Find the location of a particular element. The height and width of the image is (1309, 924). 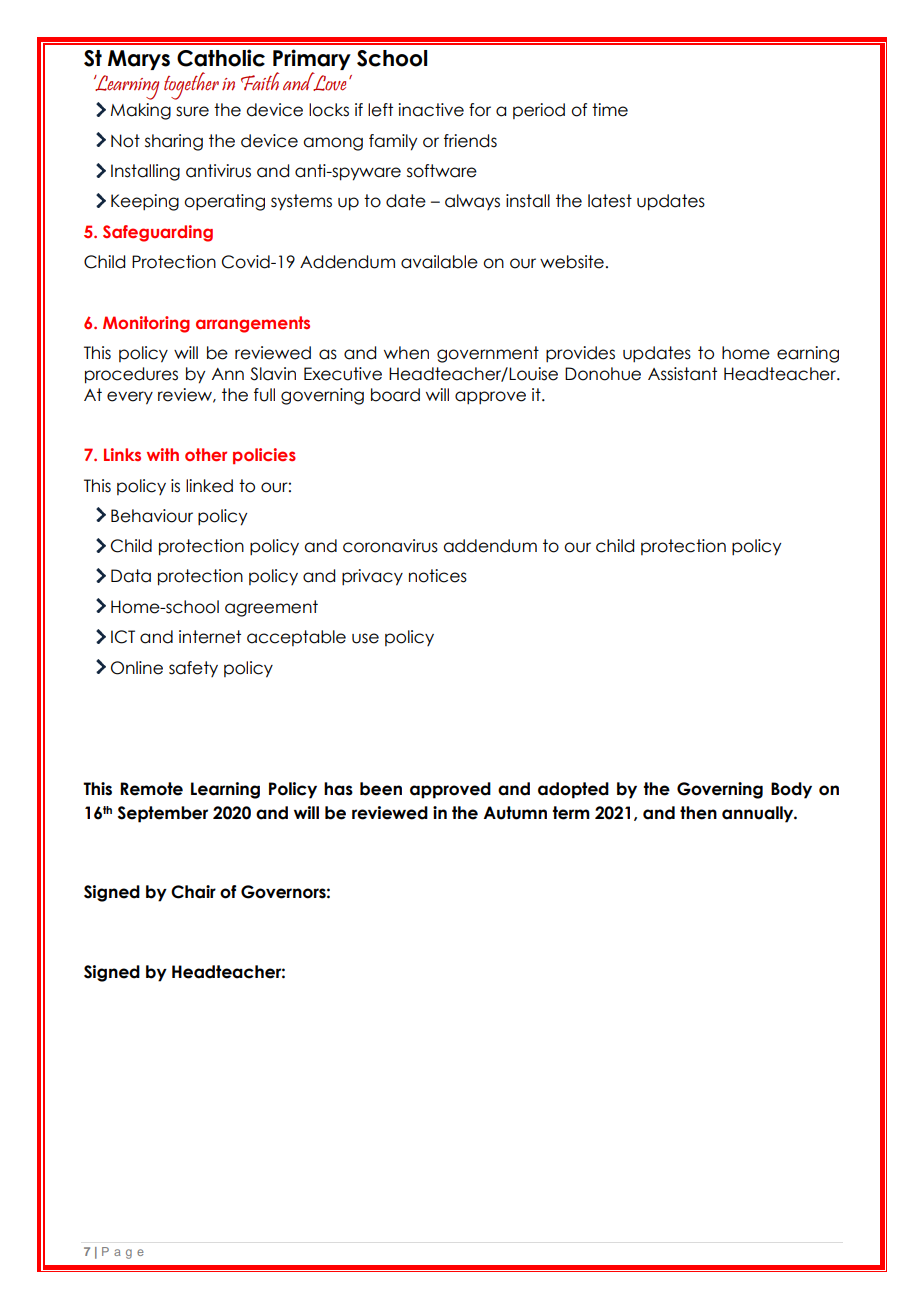

Chair is located at coordinates (193, 892).
